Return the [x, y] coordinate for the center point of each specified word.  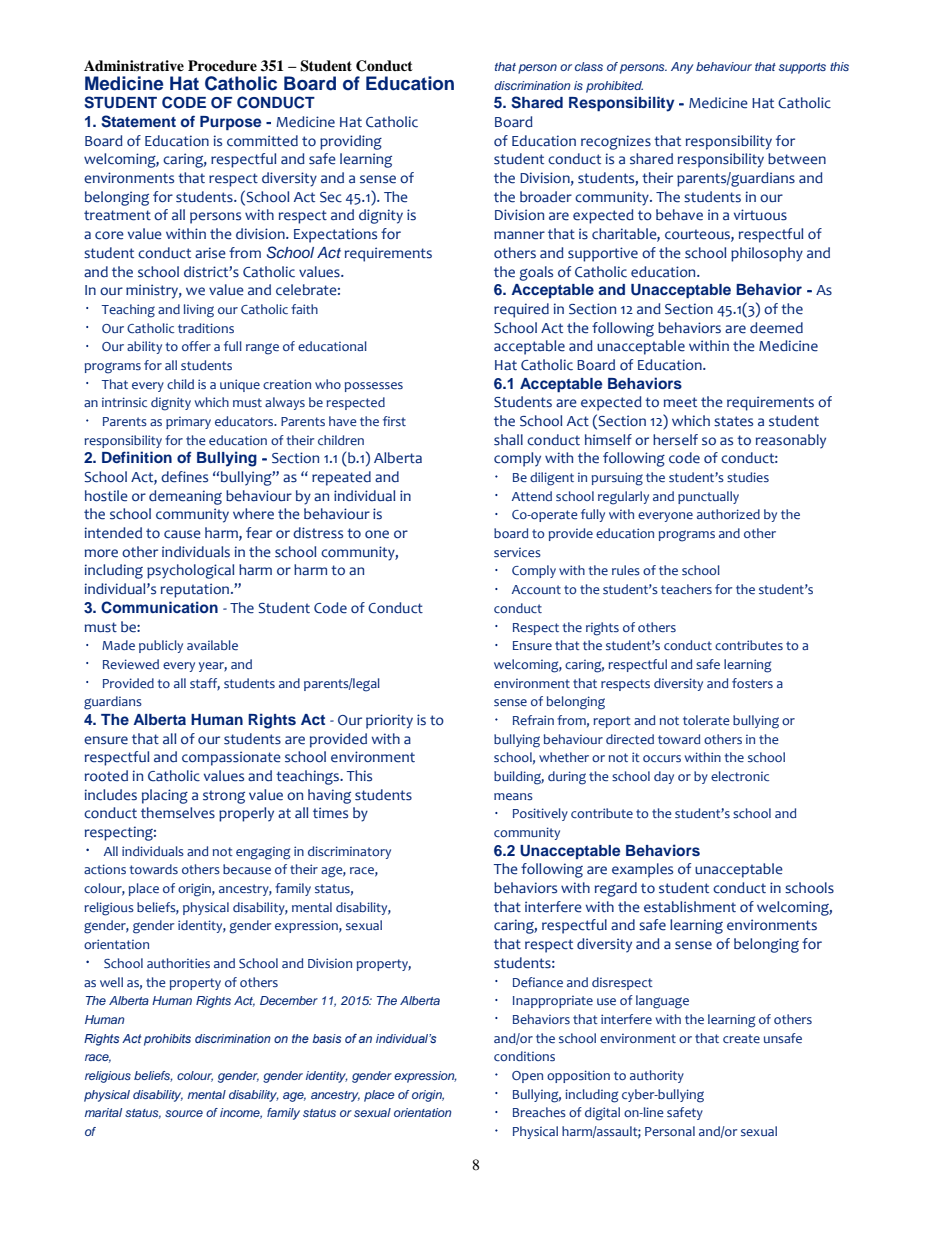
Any [682, 68]
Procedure [222, 65]
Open [527, 1077]
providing [351, 142]
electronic [740, 776]
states [733, 421]
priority [389, 721]
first [394, 421]
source [184, 1113]
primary [188, 423]
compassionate [231, 758]
